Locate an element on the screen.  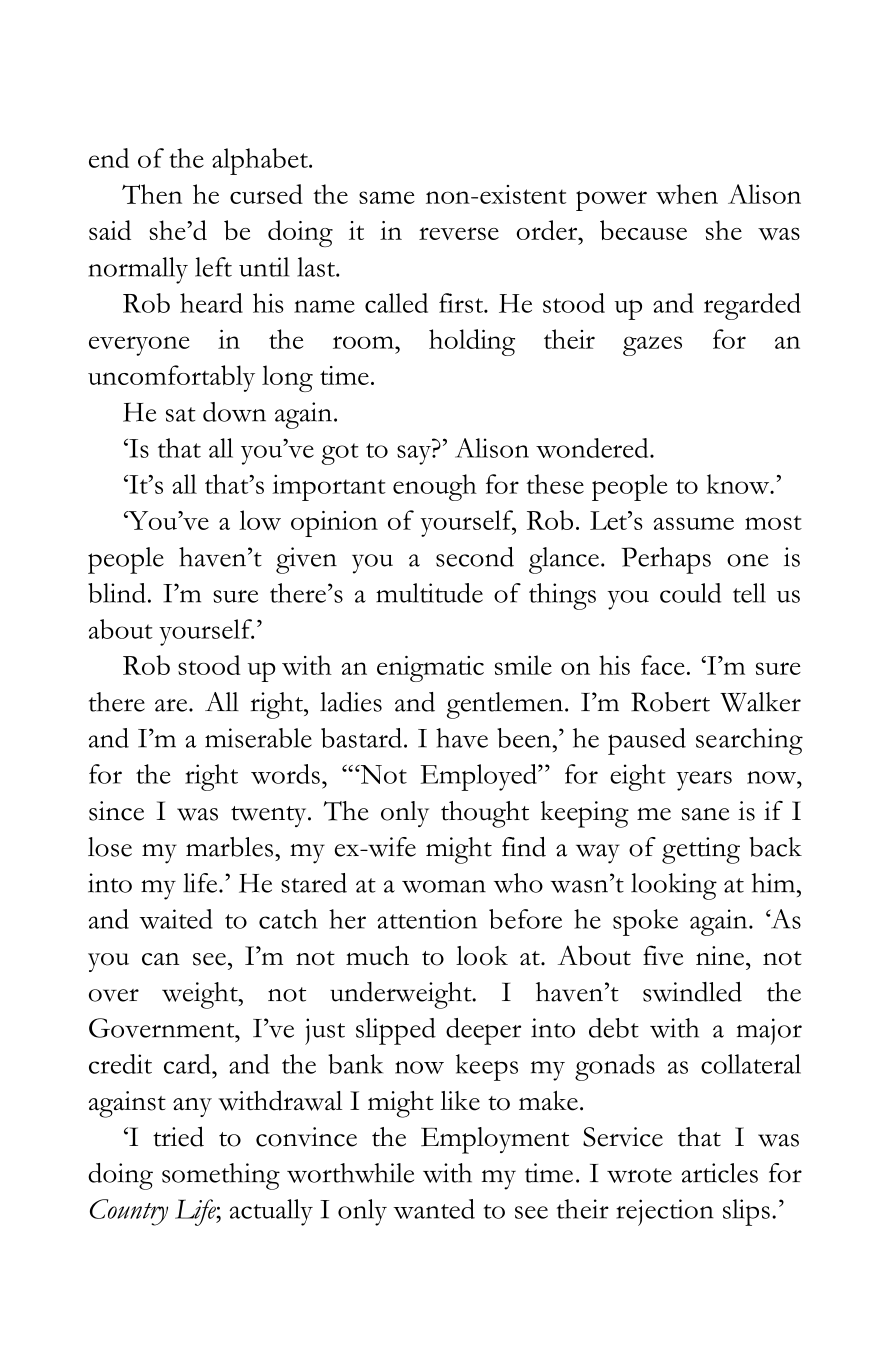
enough is located at coordinates (435, 487).
